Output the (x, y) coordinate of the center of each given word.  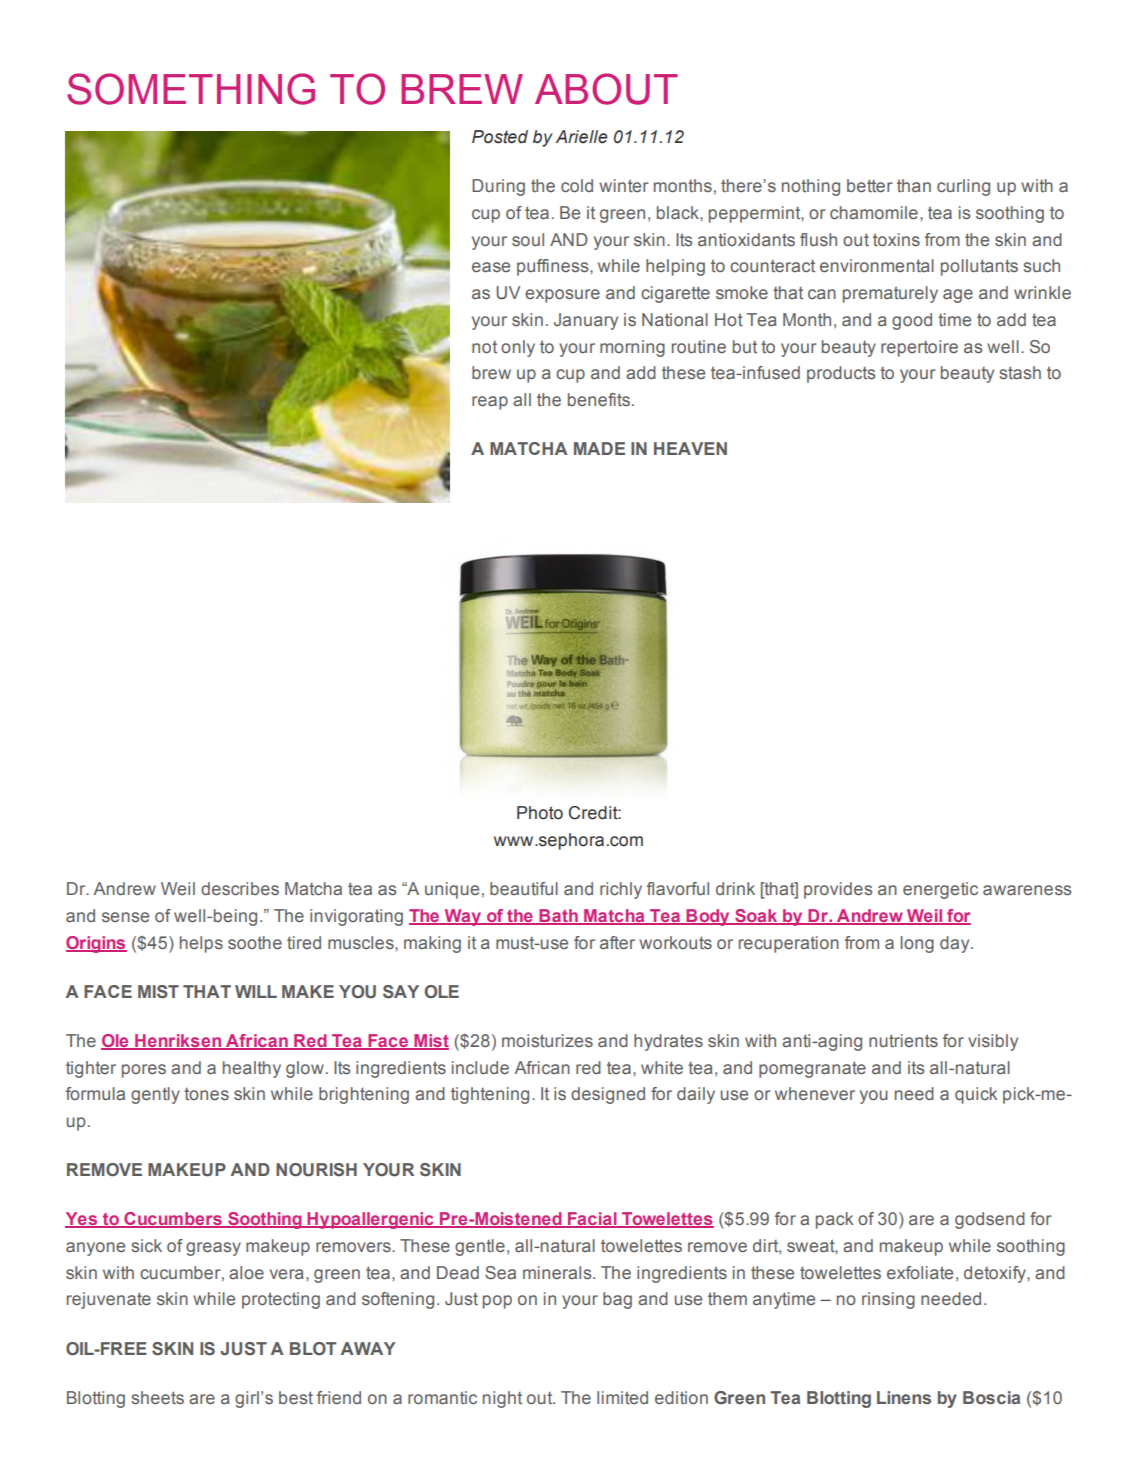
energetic (940, 890)
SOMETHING (191, 89)
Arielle (582, 137)
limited (622, 1397)
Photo (540, 813)
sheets (157, 1397)
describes (240, 888)
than (914, 185)
